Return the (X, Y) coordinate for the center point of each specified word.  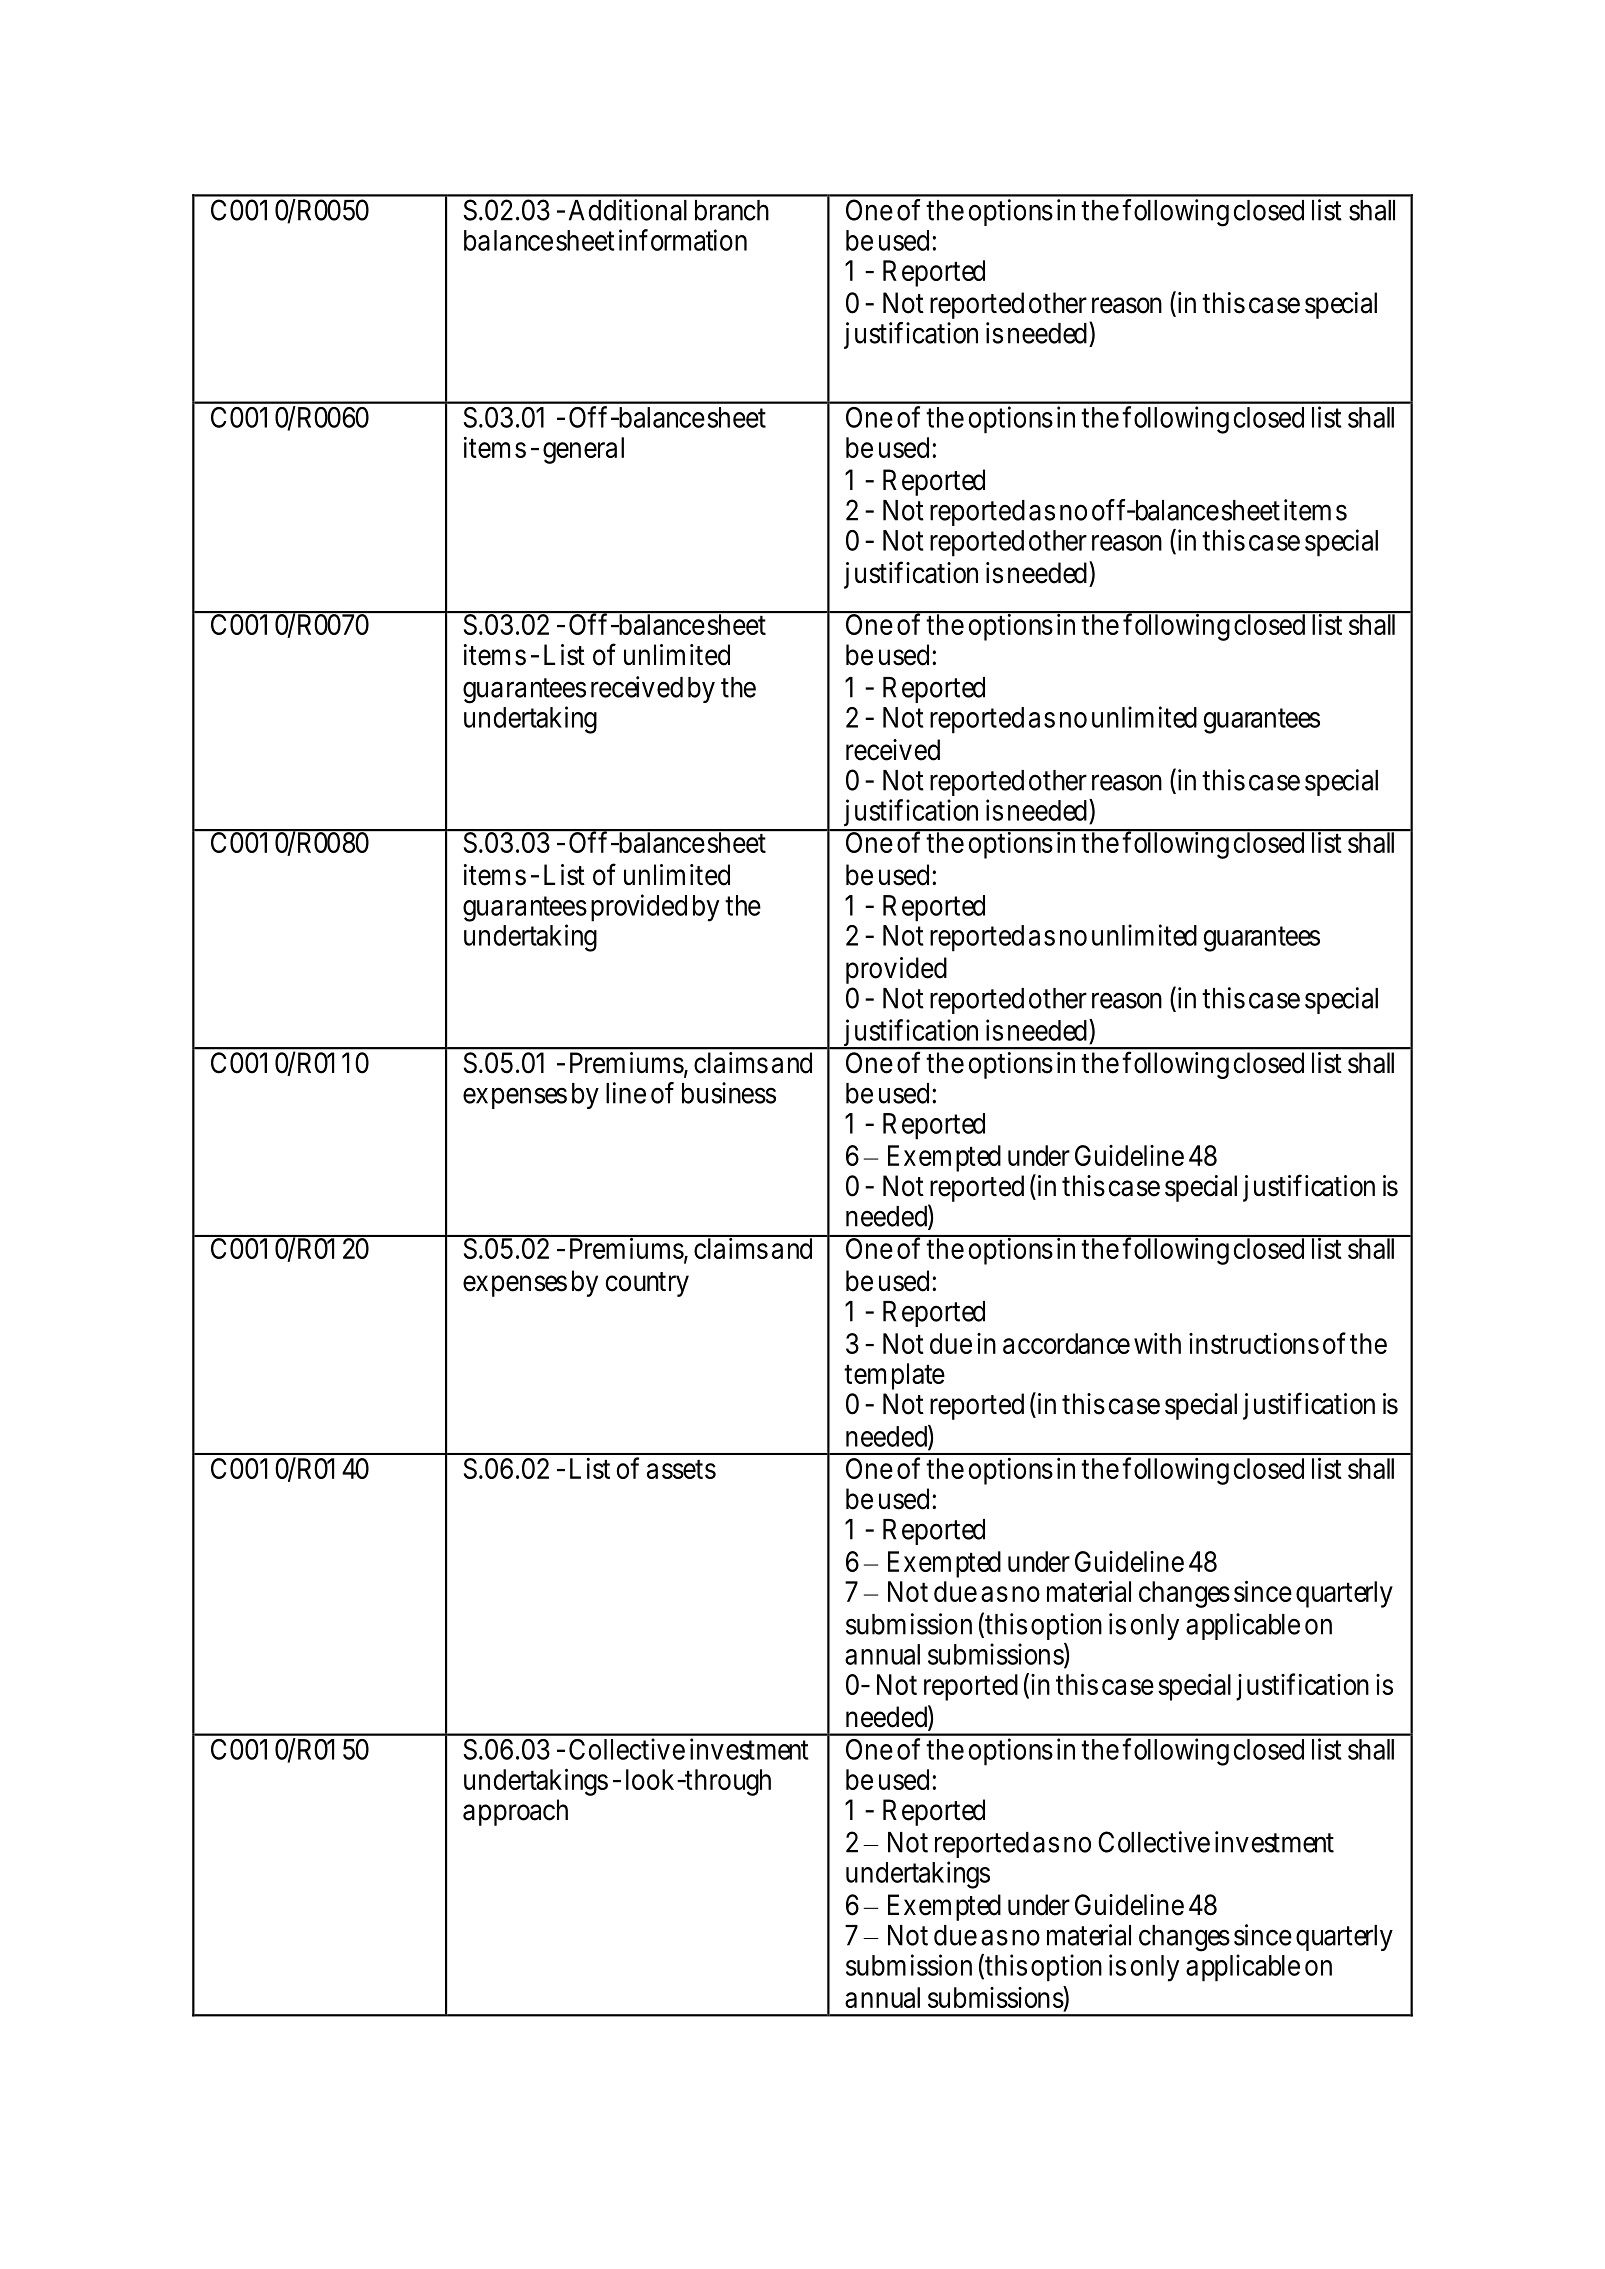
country (647, 1284)
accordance (1066, 1343)
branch (732, 210)
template (894, 1376)
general (583, 450)
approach (515, 1812)
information (683, 240)
